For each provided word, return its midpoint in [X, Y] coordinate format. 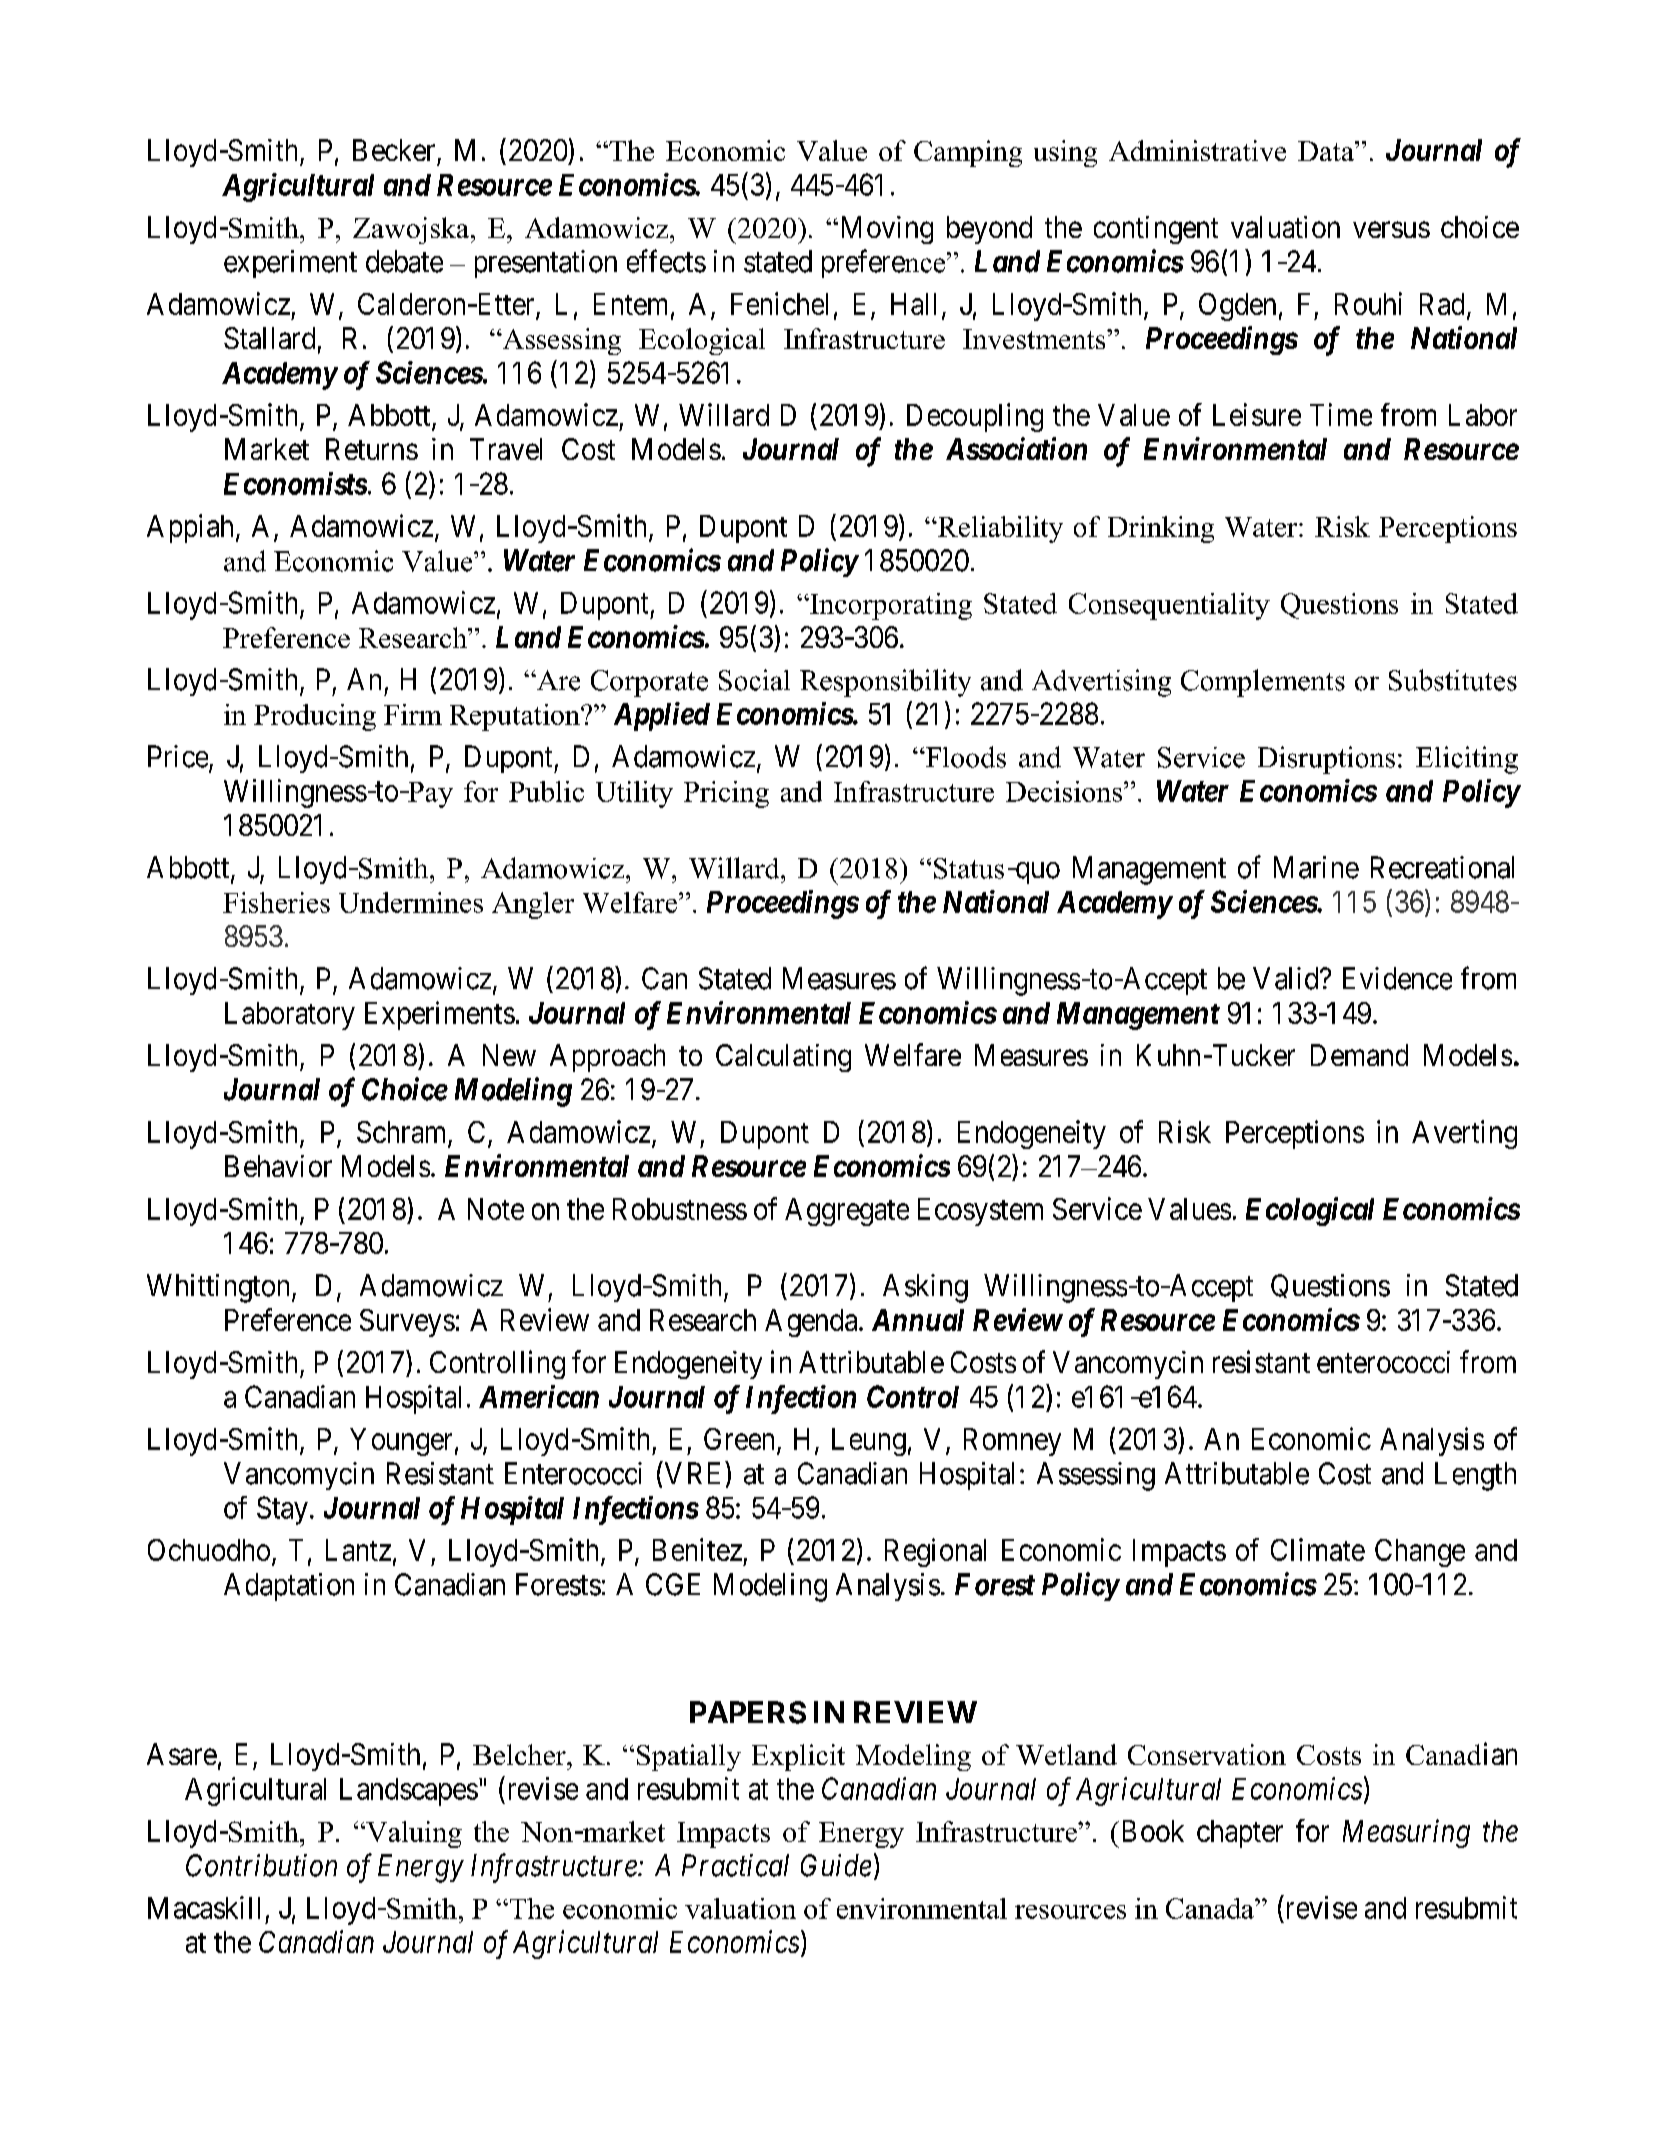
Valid [1287, 978]
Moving [885, 230]
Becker [394, 150]
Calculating [783, 1058]
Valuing [413, 1834]
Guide [836, 1865]
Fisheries [276, 902]
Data [1327, 151]
